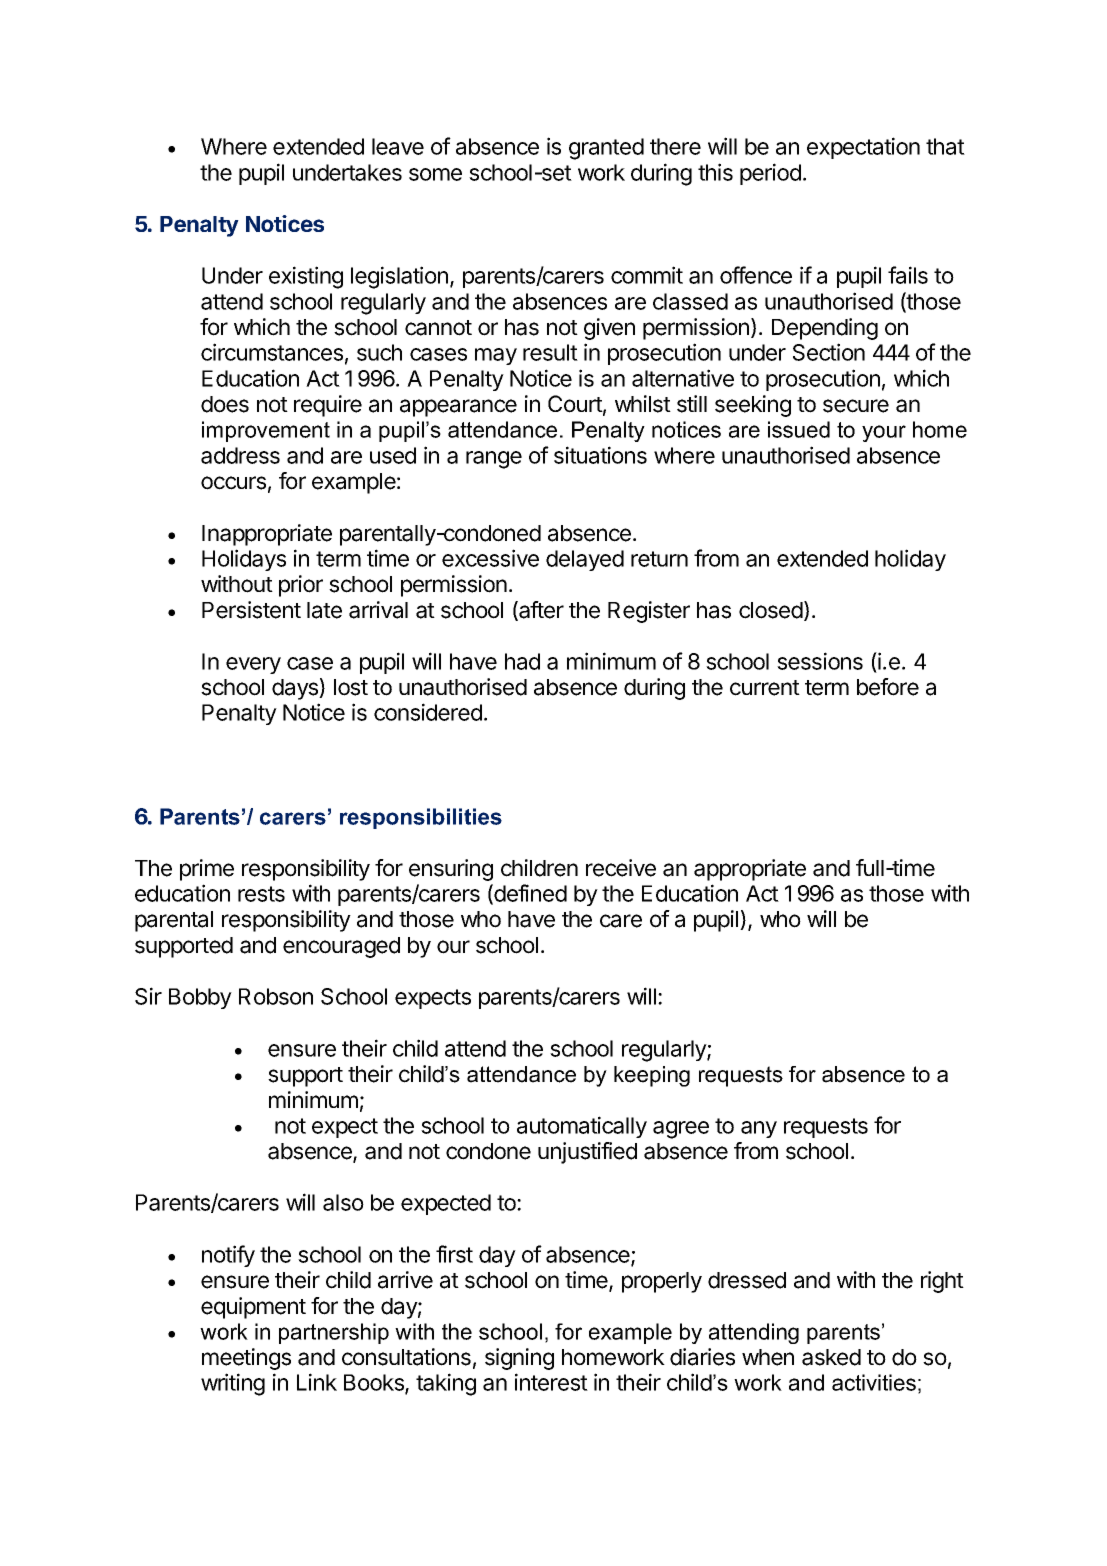 The height and width of the screenshot is (1566, 1107). Describe the element at coordinates (585, 560) in the screenshot. I see `delayed` at that location.
